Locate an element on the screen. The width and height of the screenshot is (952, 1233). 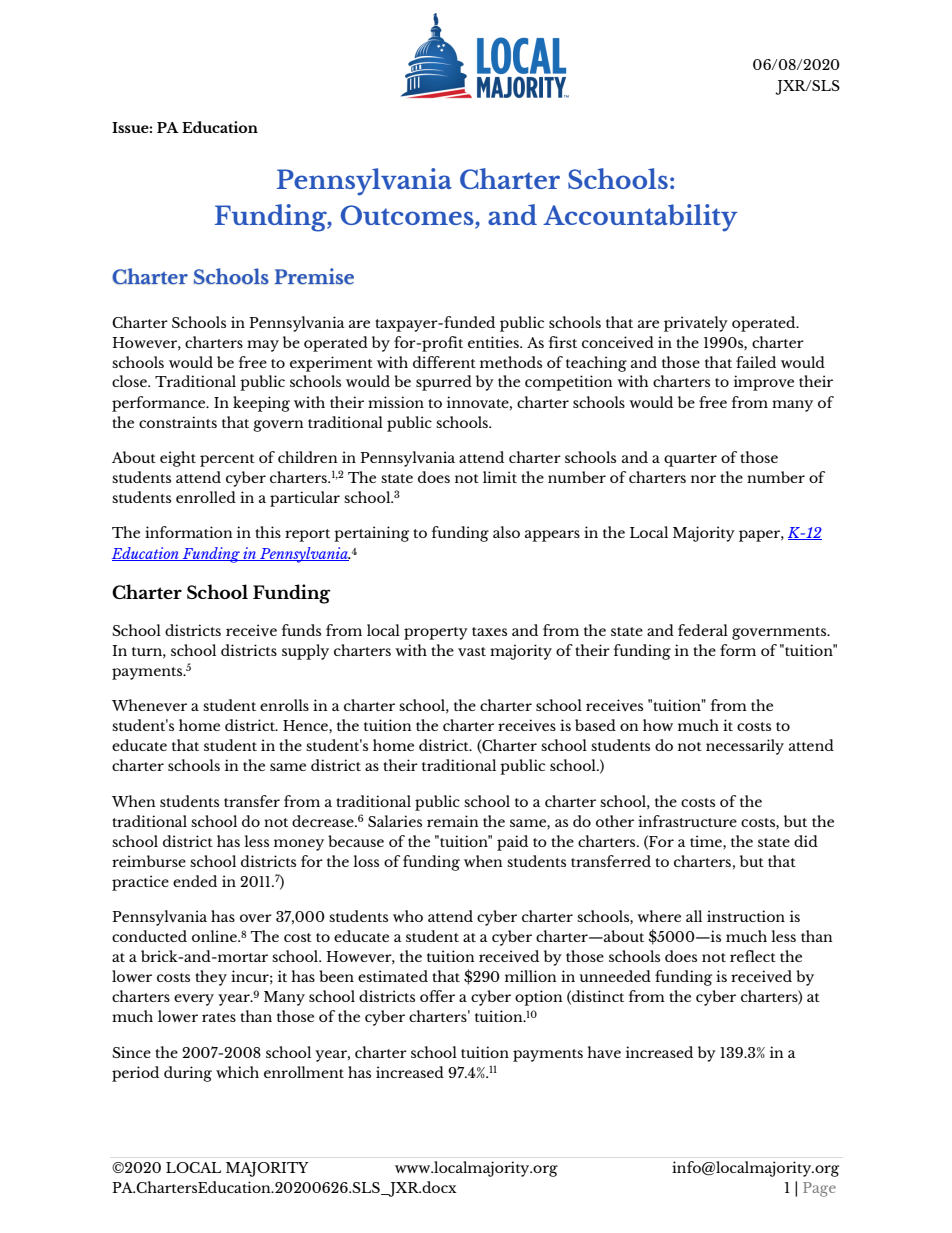
Premise is located at coordinates (314, 276).
